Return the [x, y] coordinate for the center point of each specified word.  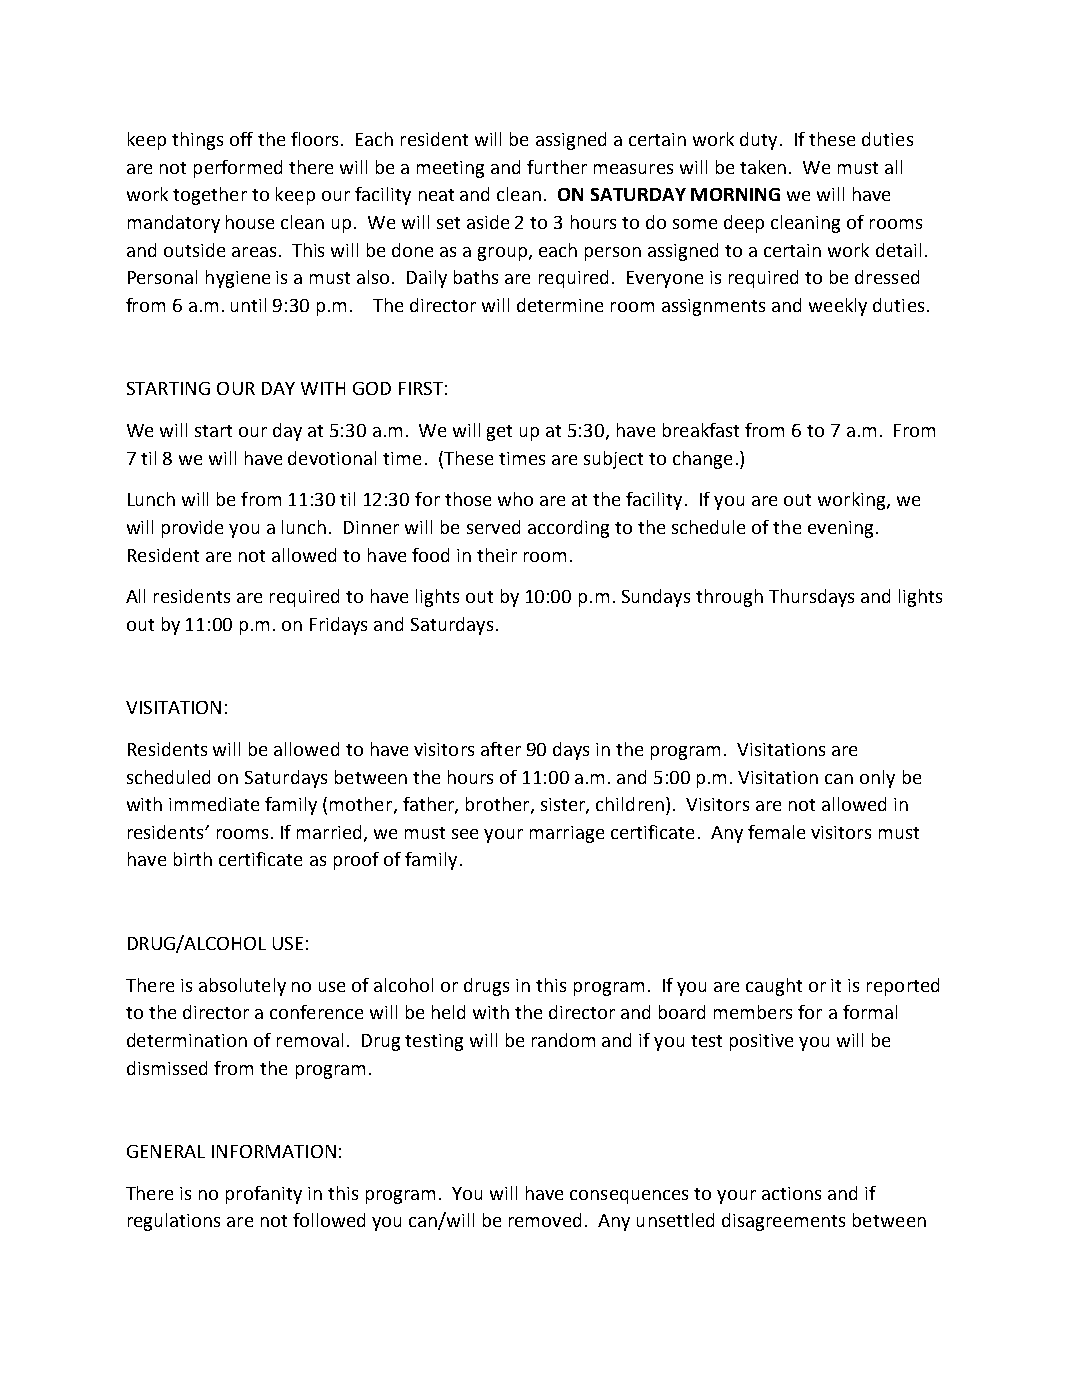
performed [238, 169]
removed [545, 1220]
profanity [264, 1195]
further [557, 167]
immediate [214, 804]
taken [763, 167]
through [729, 598]
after [501, 749]
